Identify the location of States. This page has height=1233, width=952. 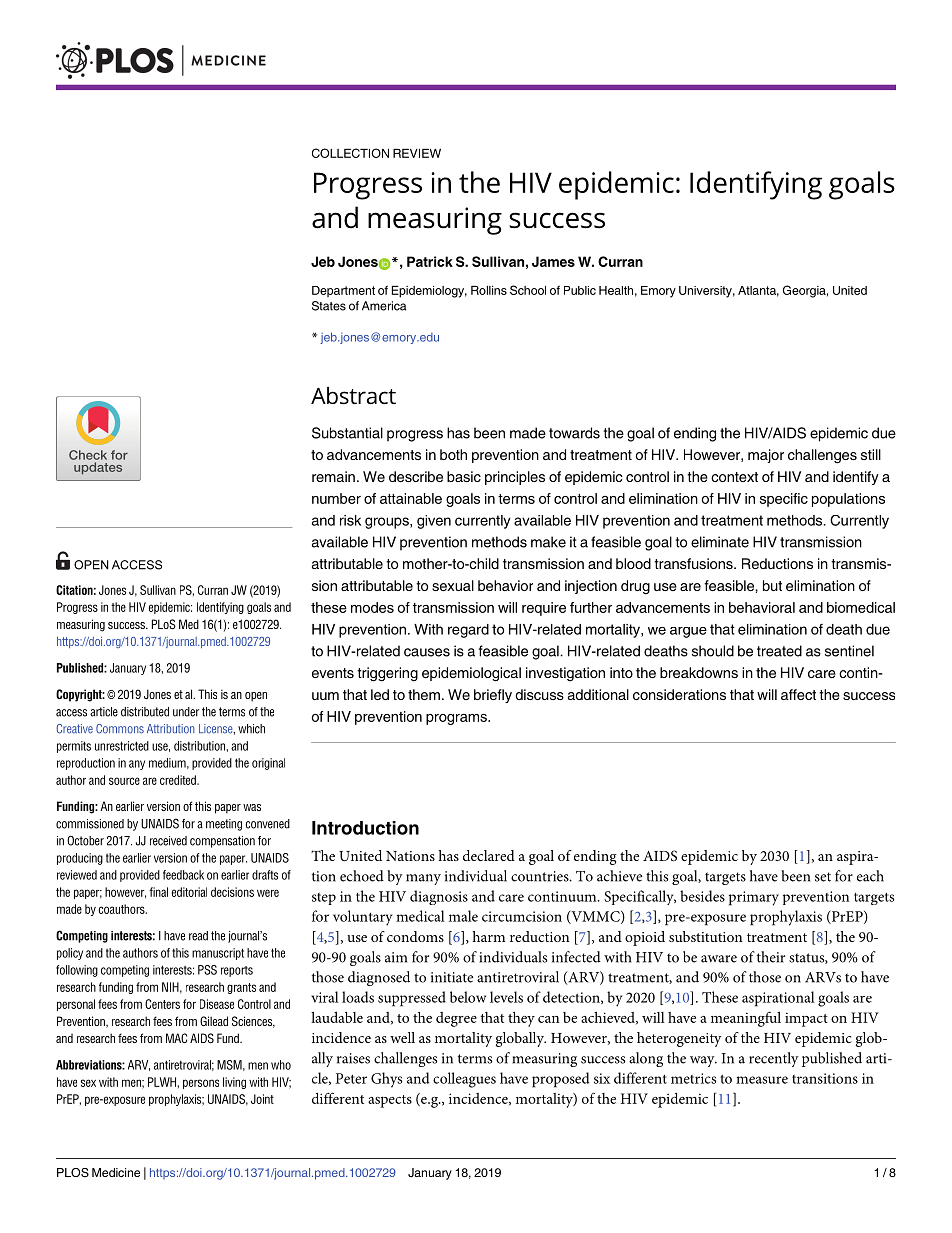
(329, 306).
